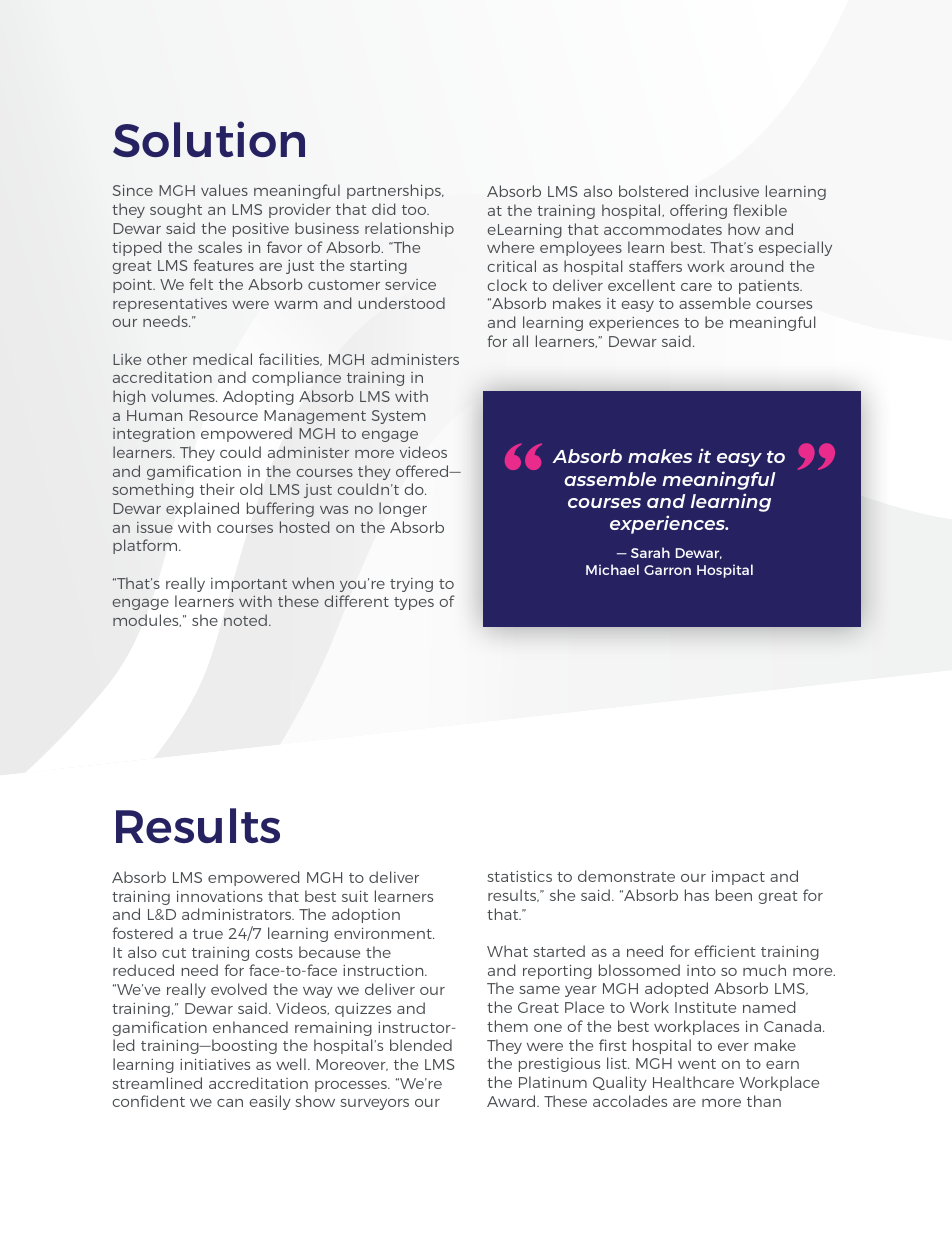 The height and width of the page is (1233, 952). Describe the element at coordinates (224, 190) in the page. I see `values` at that location.
